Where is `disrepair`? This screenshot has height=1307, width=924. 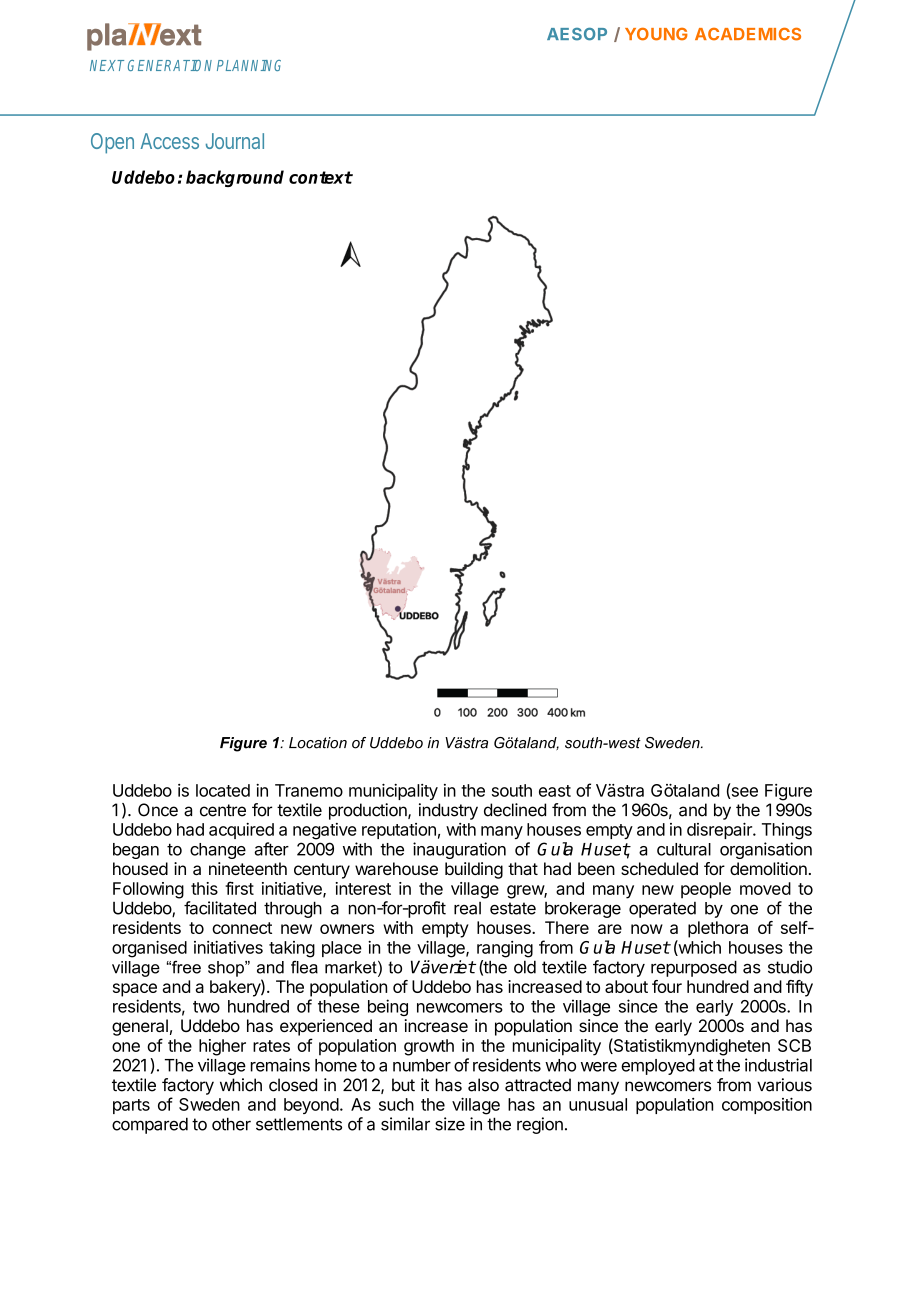 disrepair is located at coordinates (720, 830).
